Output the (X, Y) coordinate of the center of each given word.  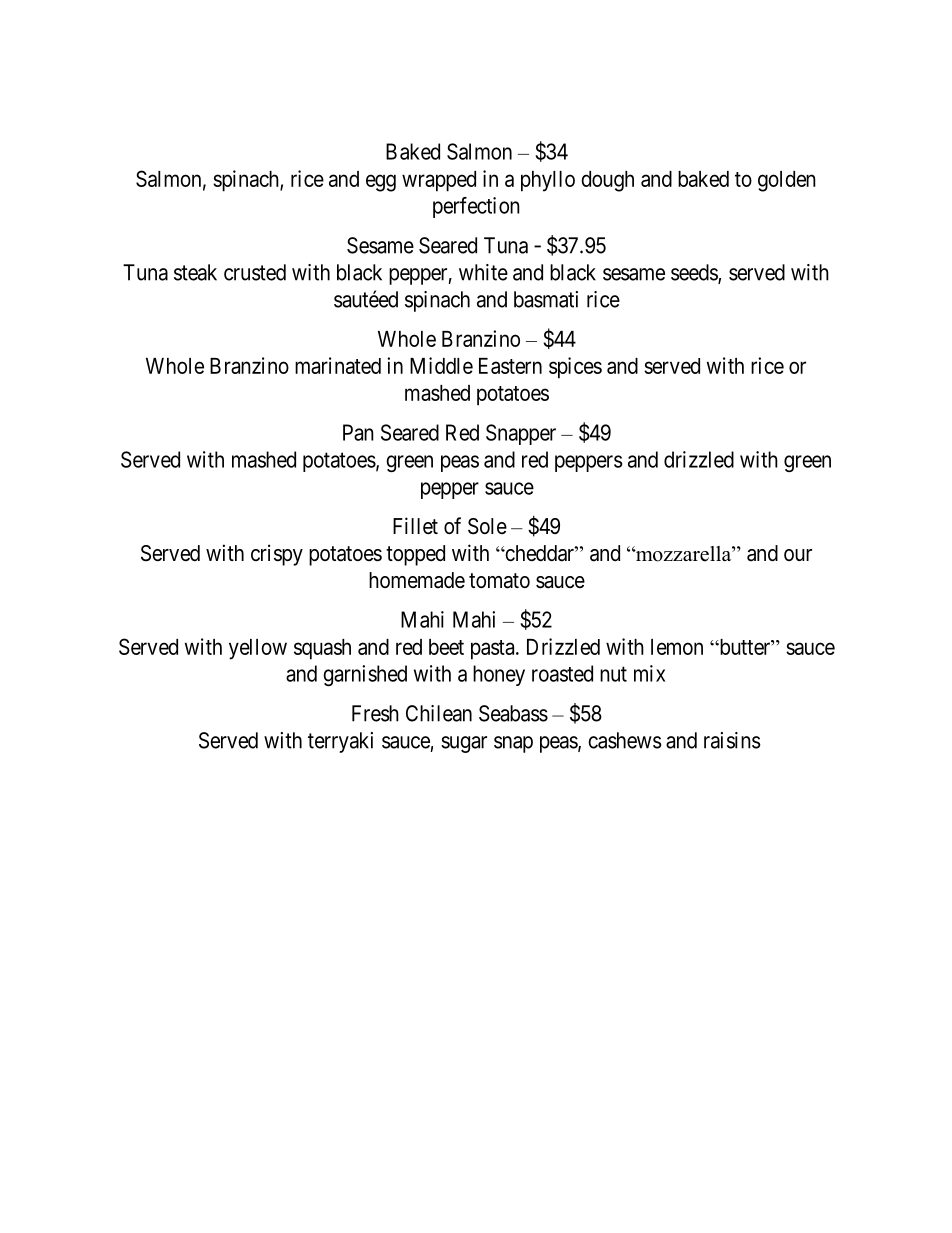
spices (575, 368)
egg (381, 183)
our (798, 555)
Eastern (510, 366)
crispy (277, 555)
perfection (476, 207)
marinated (338, 365)
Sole (487, 526)
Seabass (513, 713)
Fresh (375, 713)
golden (787, 181)
